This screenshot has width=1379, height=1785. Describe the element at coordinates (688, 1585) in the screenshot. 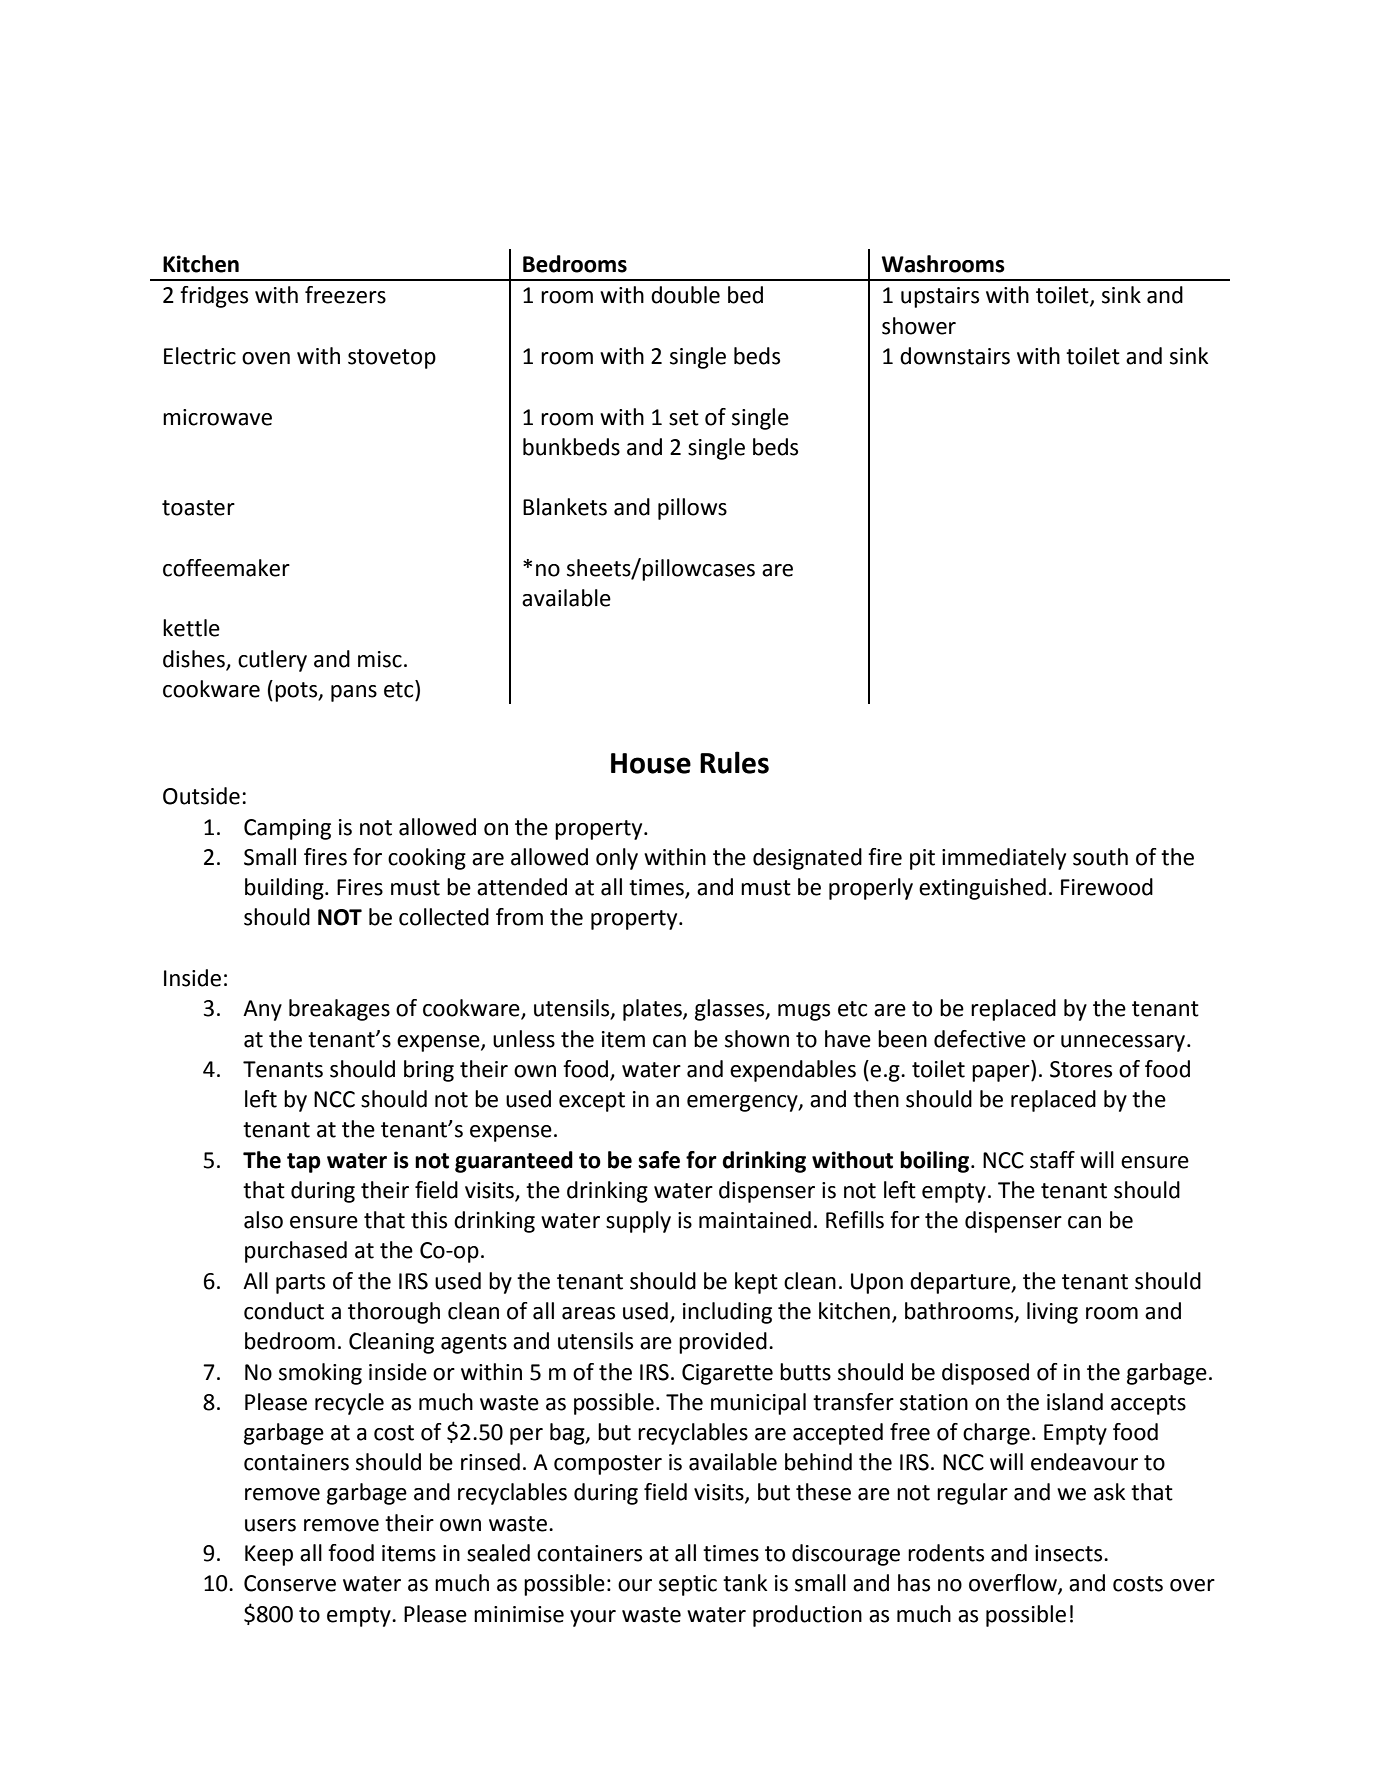

I see `septic` at that location.
